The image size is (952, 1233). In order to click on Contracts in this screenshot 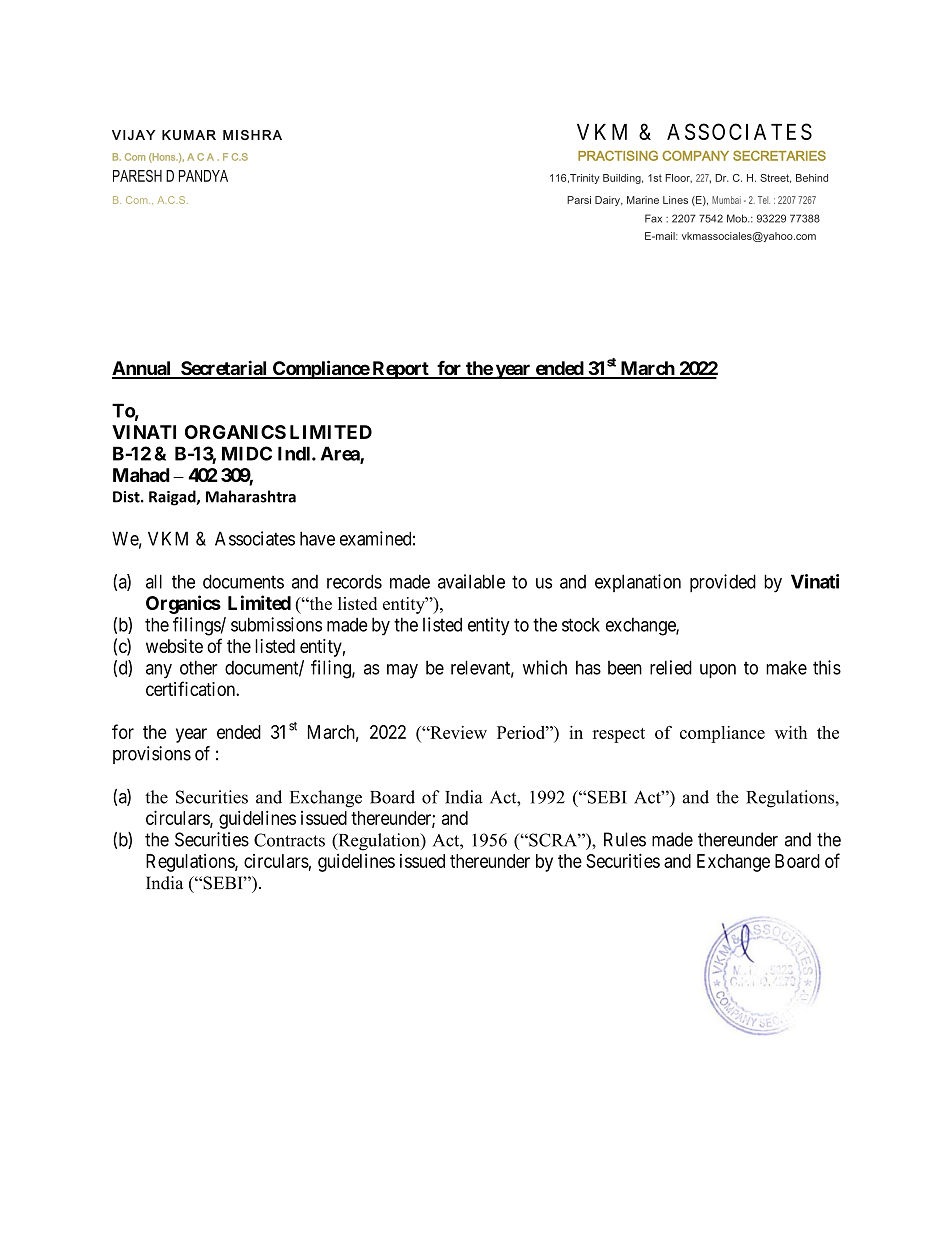, I will do `click(289, 840)`.
